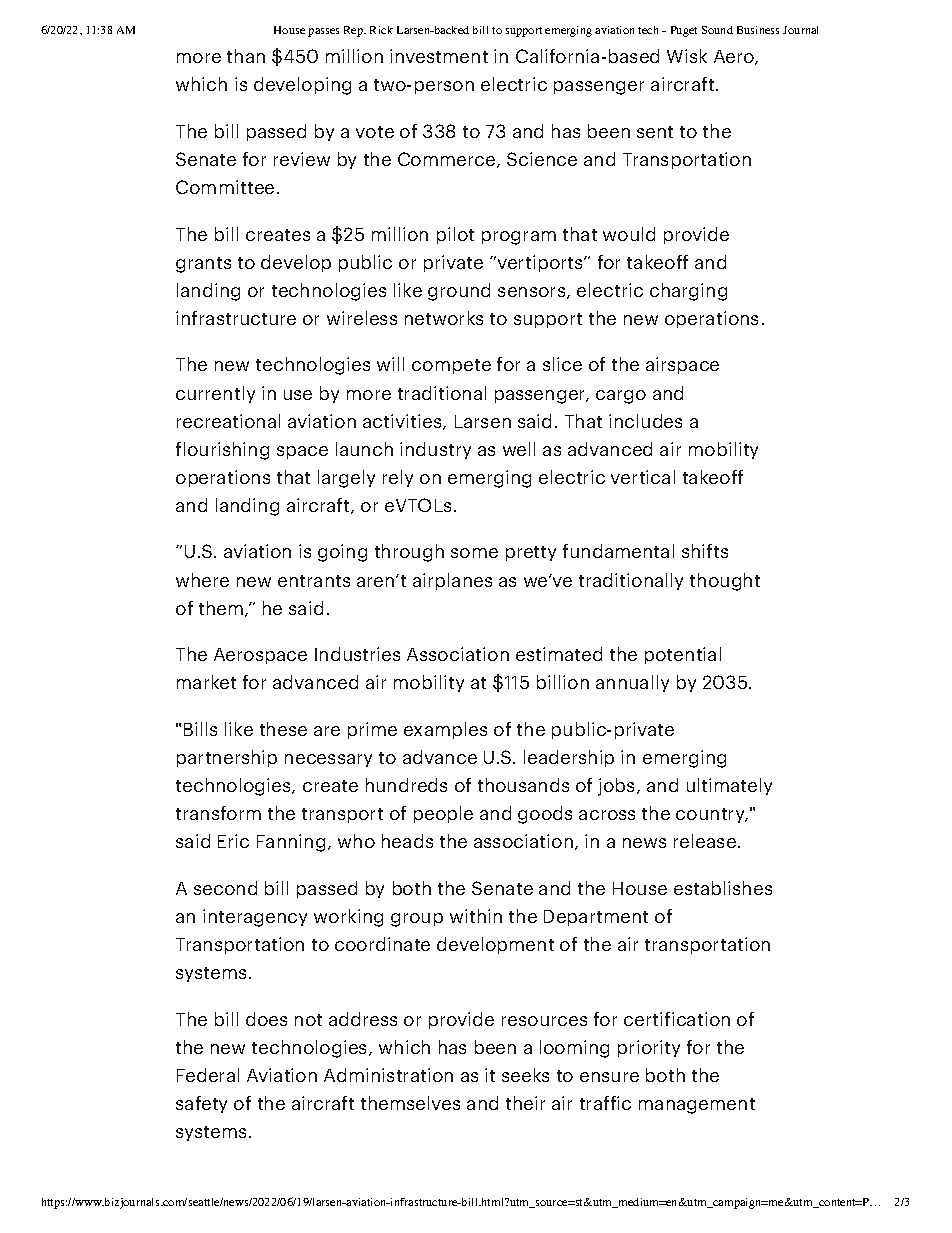 The height and width of the screenshot is (1233, 952). I want to click on than, so click(246, 56).
